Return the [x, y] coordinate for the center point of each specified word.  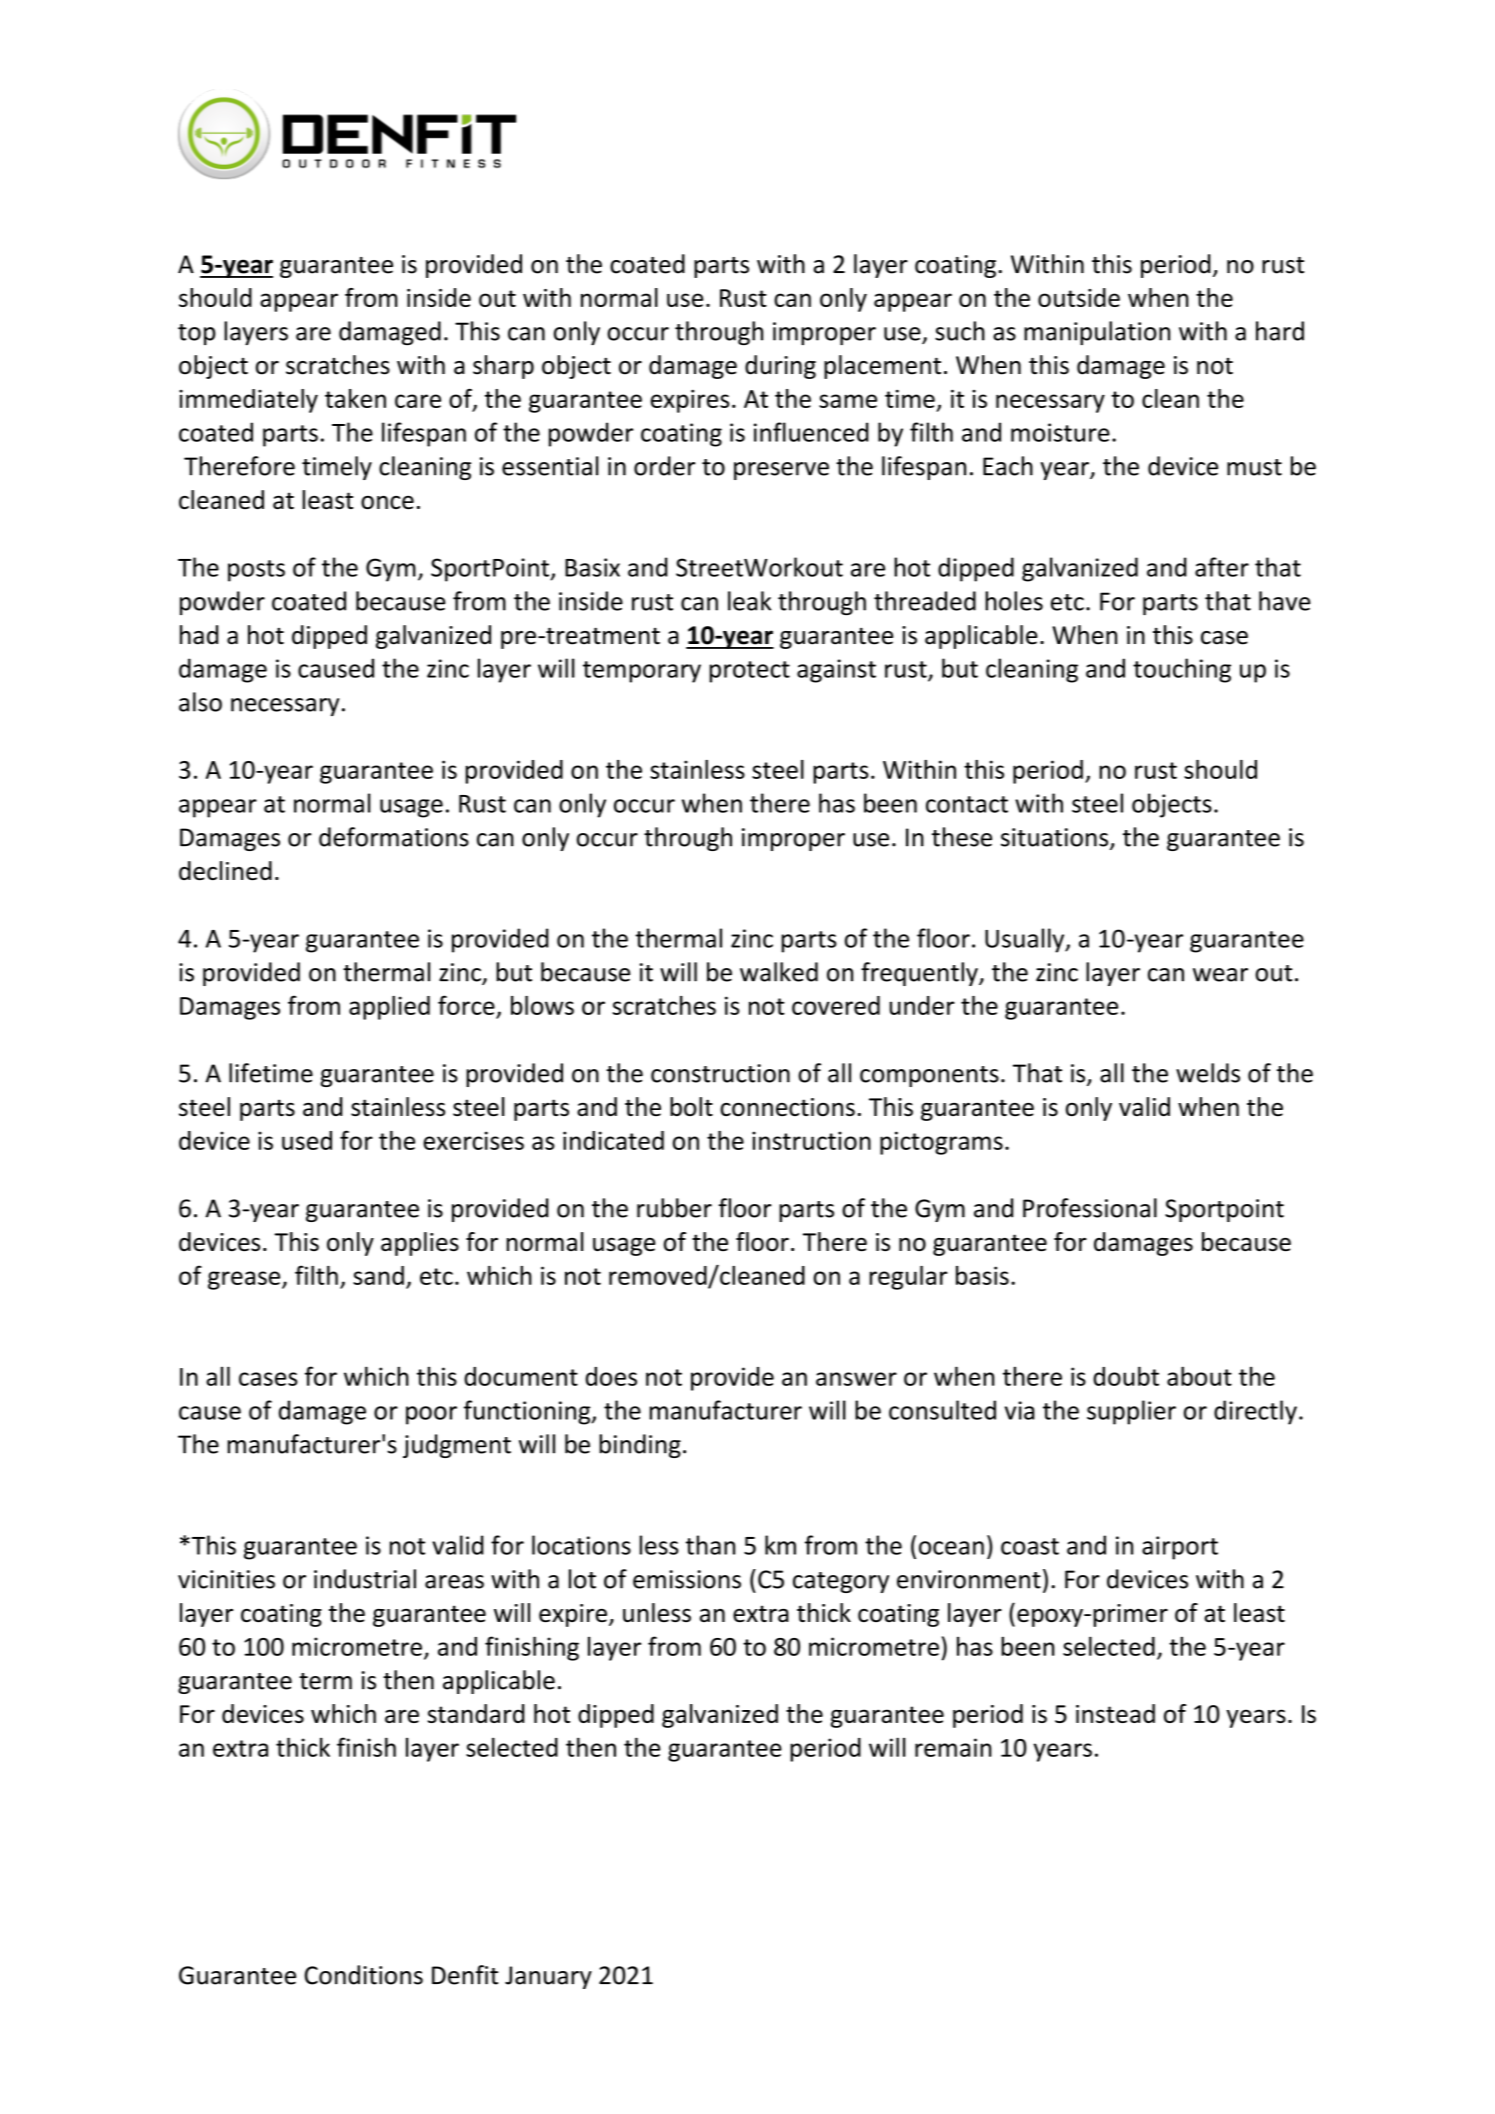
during [780, 367]
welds [1208, 1073]
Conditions [364, 1975]
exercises [473, 1140]
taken [355, 398]
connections [787, 1107]
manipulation [1097, 333]
